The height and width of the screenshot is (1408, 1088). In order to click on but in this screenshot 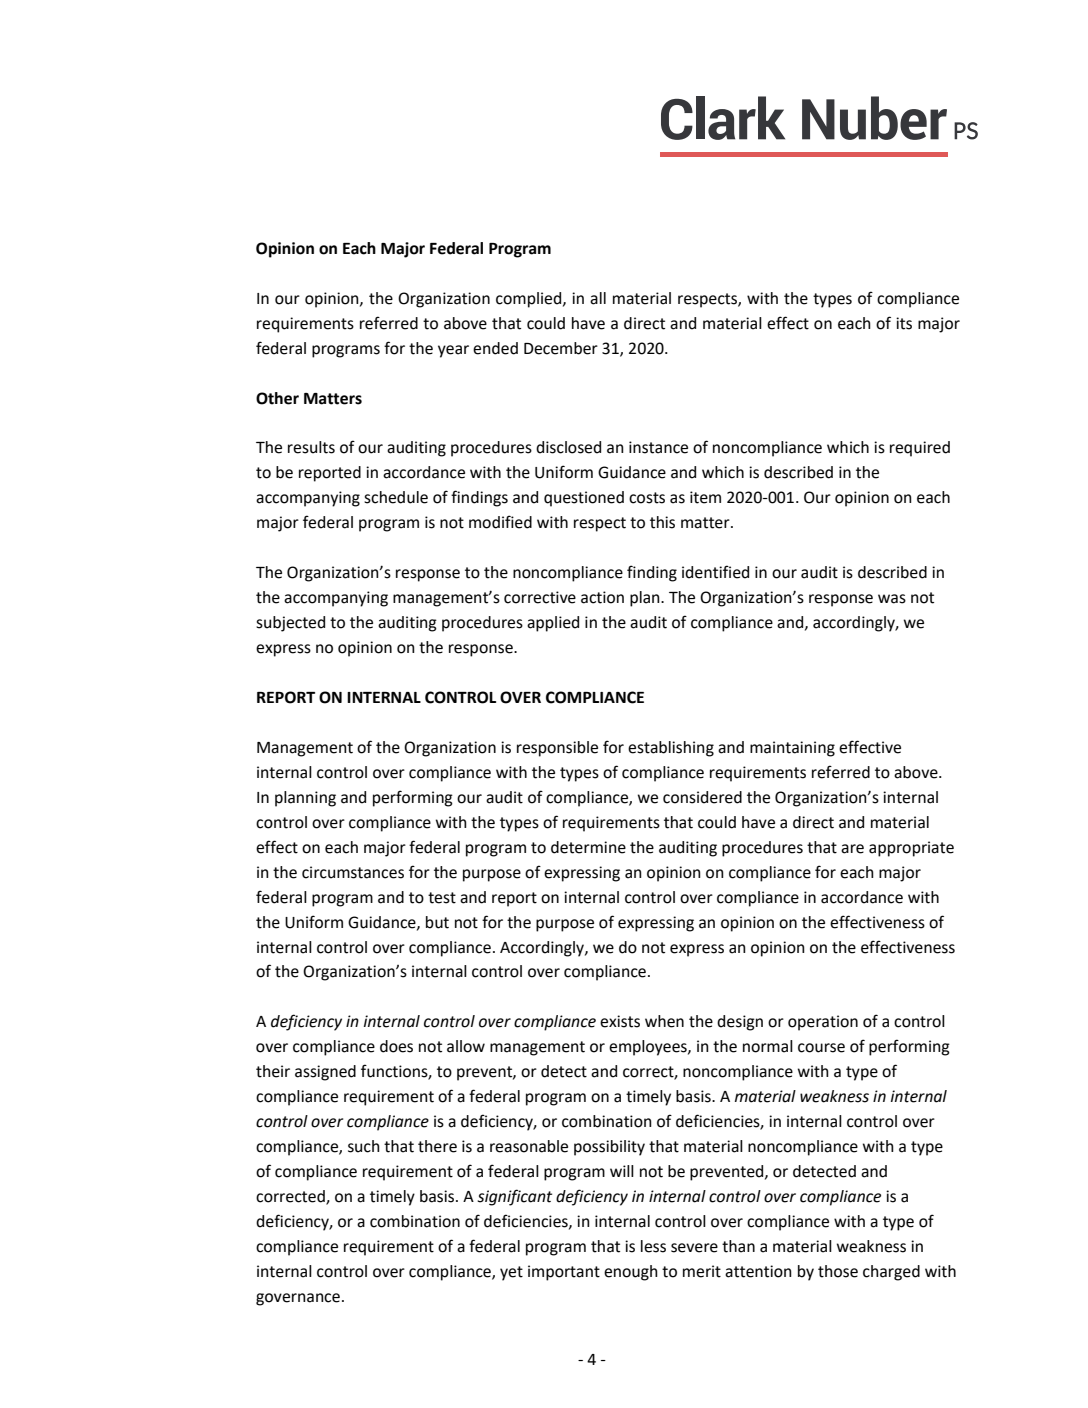, I will do `click(437, 922)`.
